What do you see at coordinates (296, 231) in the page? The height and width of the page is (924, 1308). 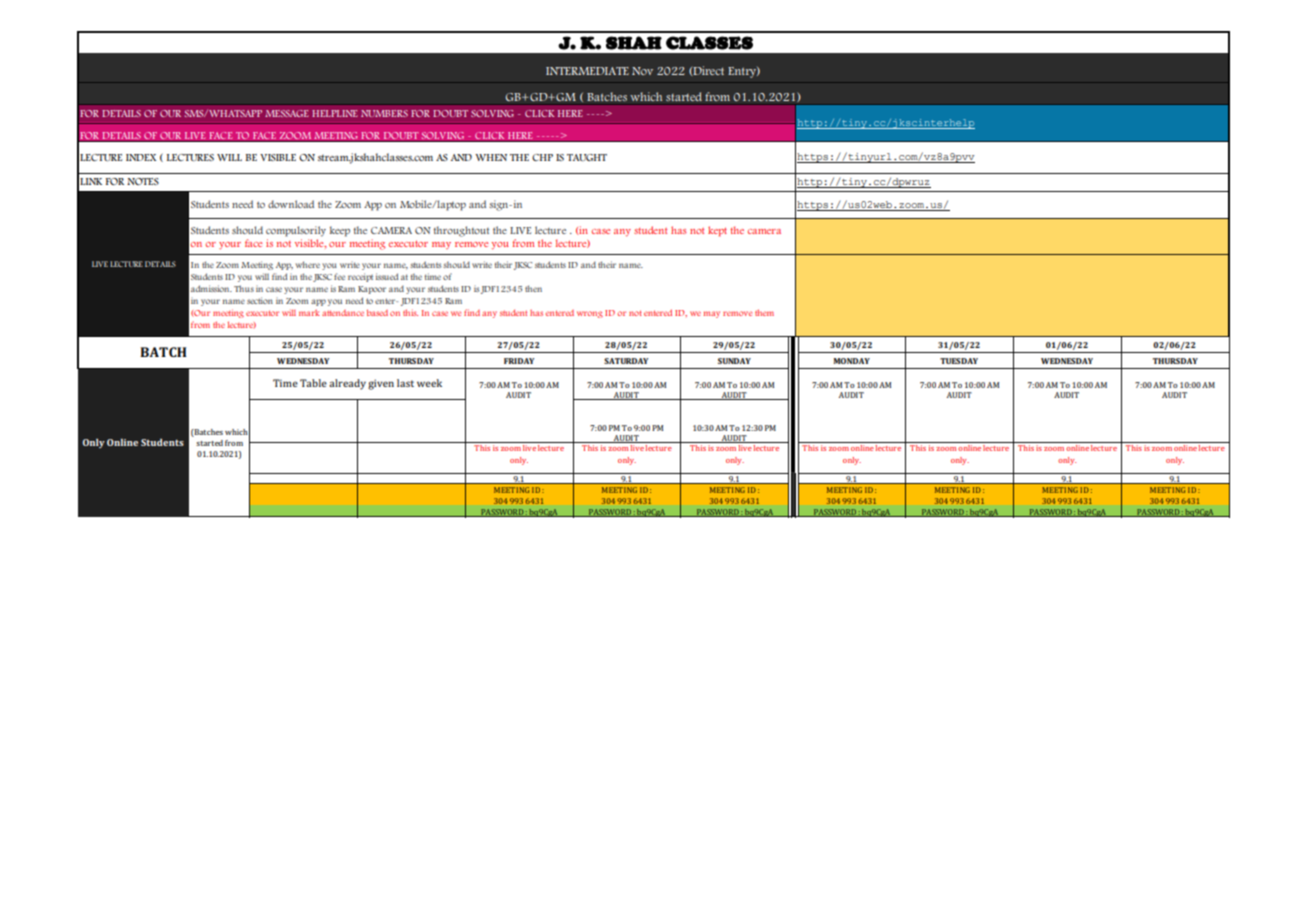 I see `compulsorily` at bounding box center [296, 231].
